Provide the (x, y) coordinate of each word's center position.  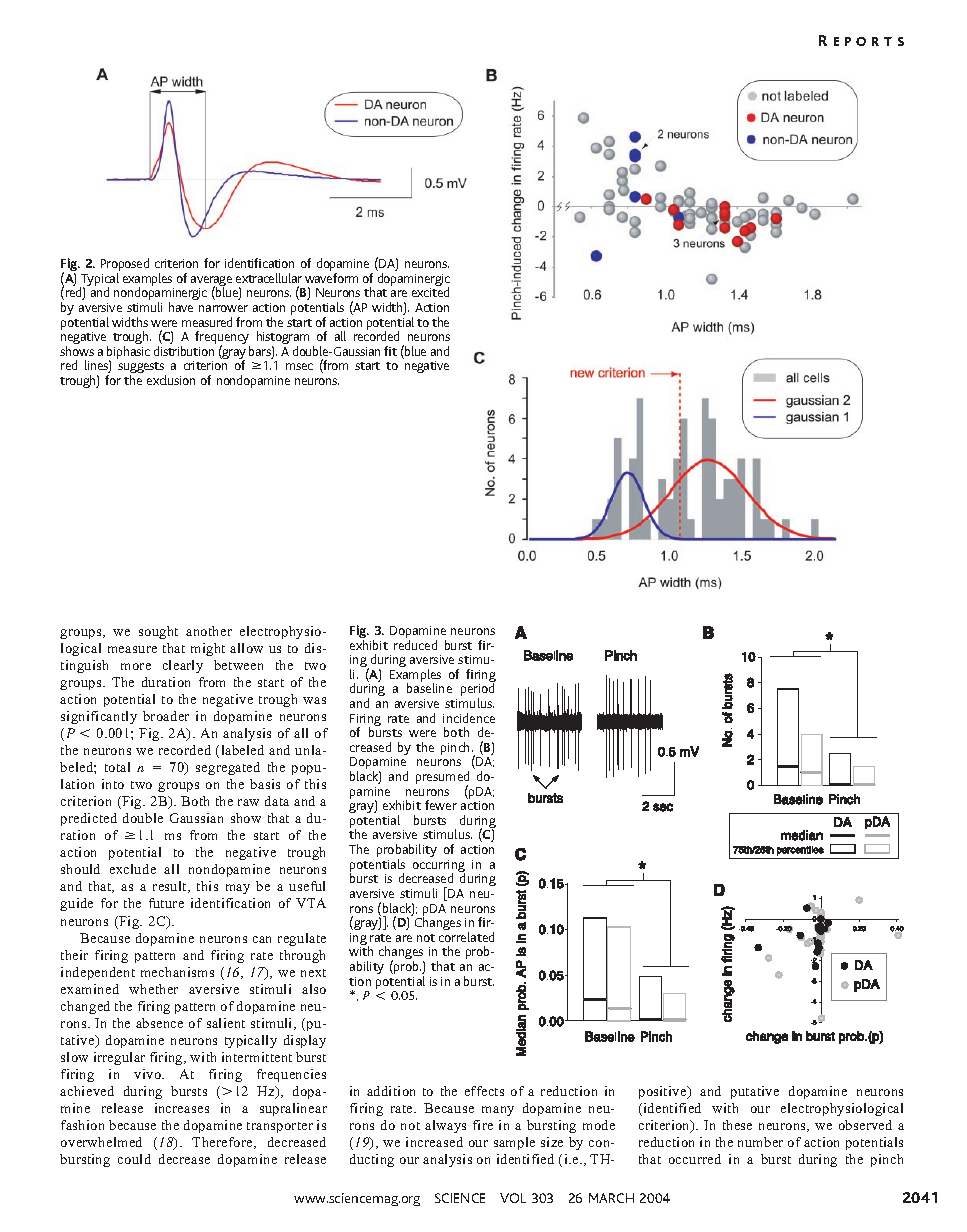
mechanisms (177, 972)
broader (166, 716)
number (760, 1142)
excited (430, 292)
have (181, 307)
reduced (415, 645)
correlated (466, 937)
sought (158, 632)
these (737, 1125)
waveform (331, 278)
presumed (442, 779)
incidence (469, 718)
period (477, 691)
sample (514, 1143)
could (134, 1159)
